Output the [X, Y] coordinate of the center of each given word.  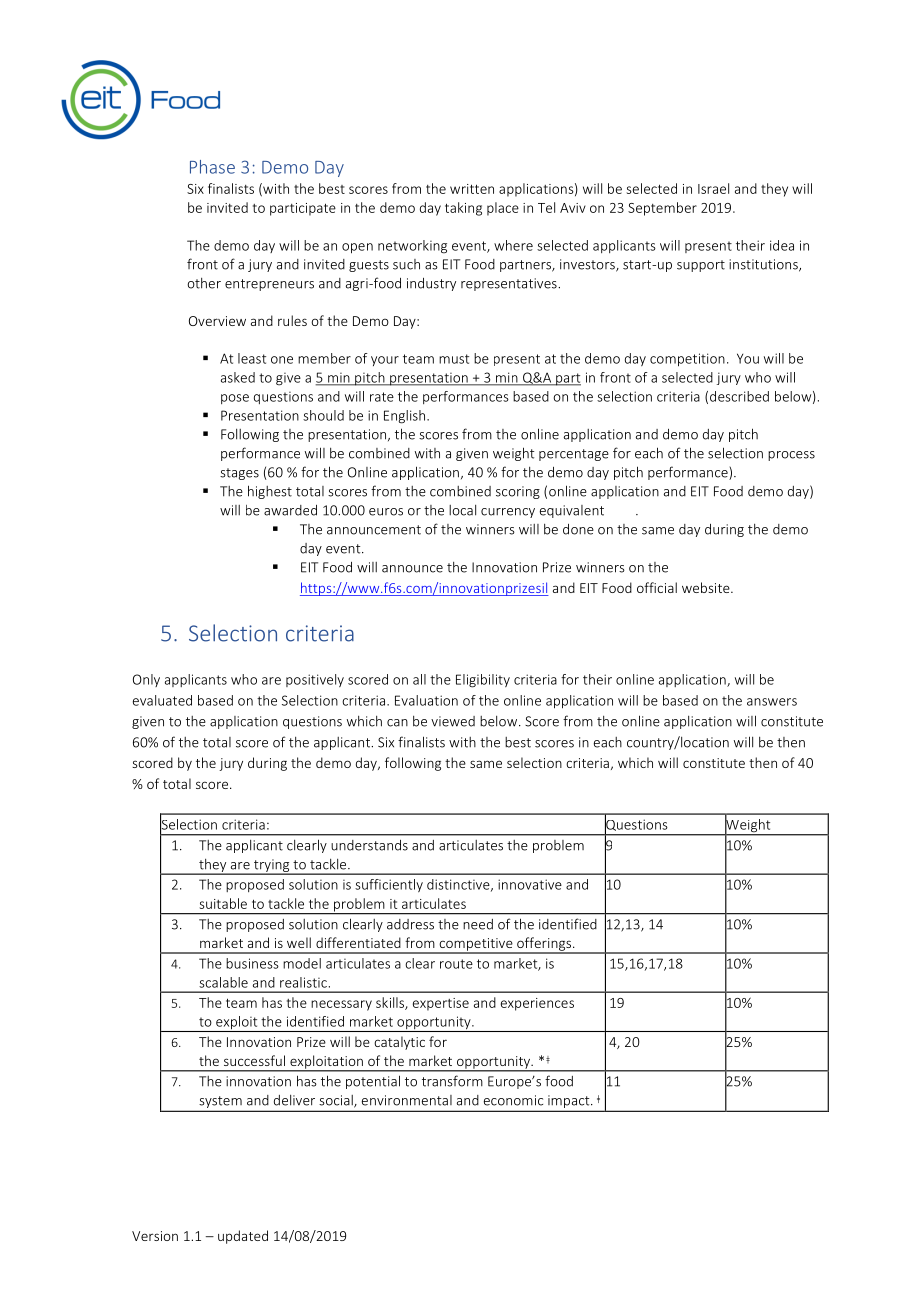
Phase [212, 167]
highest [270, 492]
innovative [530, 884]
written [472, 189]
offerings [544, 945]
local [462, 510]
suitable [223, 903]
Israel [713, 188]
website [707, 587]
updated [243, 1237]
